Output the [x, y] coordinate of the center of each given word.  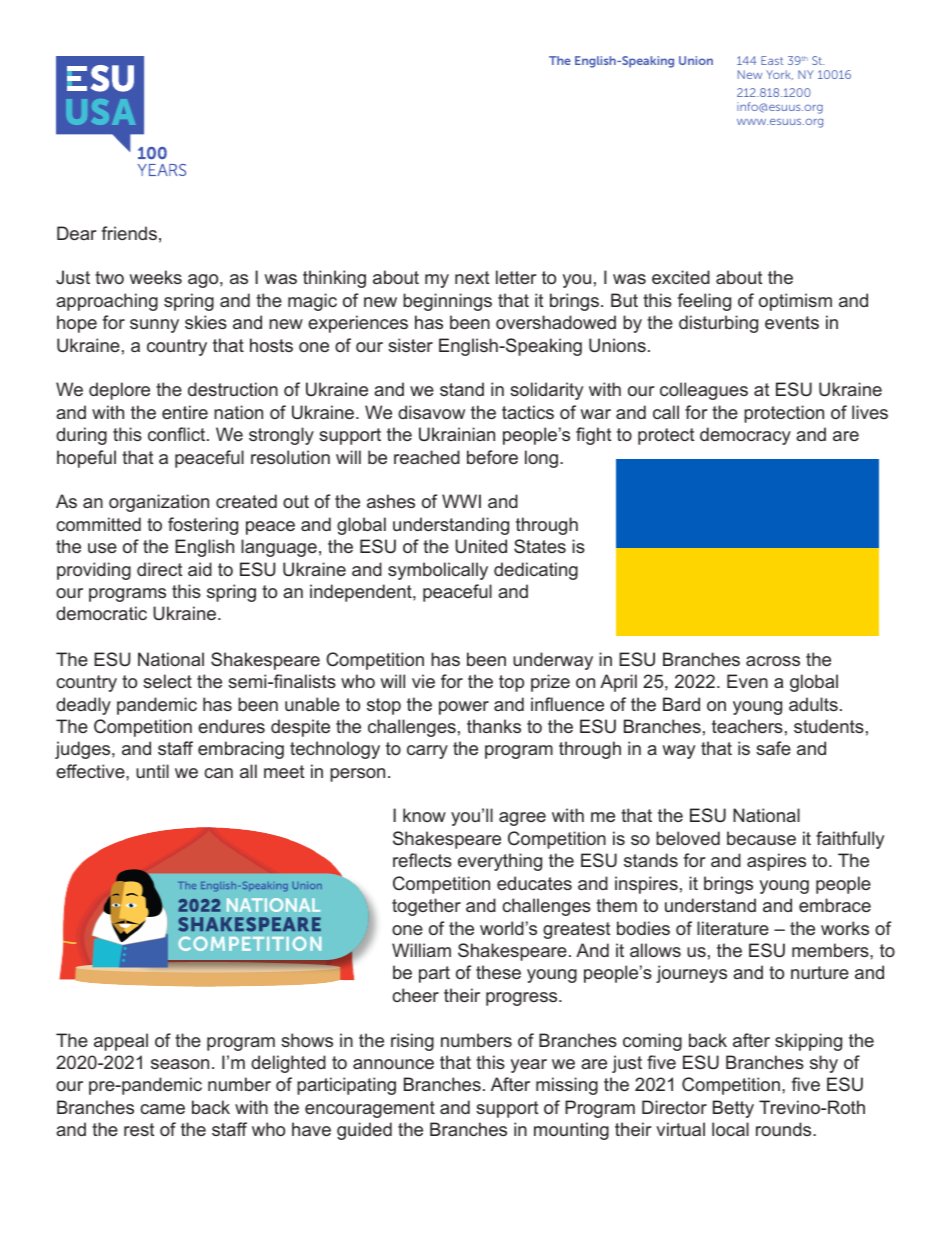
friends [129, 233]
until [152, 771]
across [773, 661]
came [162, 1109]
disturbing [718, 324]
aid [200, 569]
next [472, 277]
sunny [154, 326]
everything [500, 862]
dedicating [536, 571]
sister [410, 345]
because [761, 838]
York [779, 75]
